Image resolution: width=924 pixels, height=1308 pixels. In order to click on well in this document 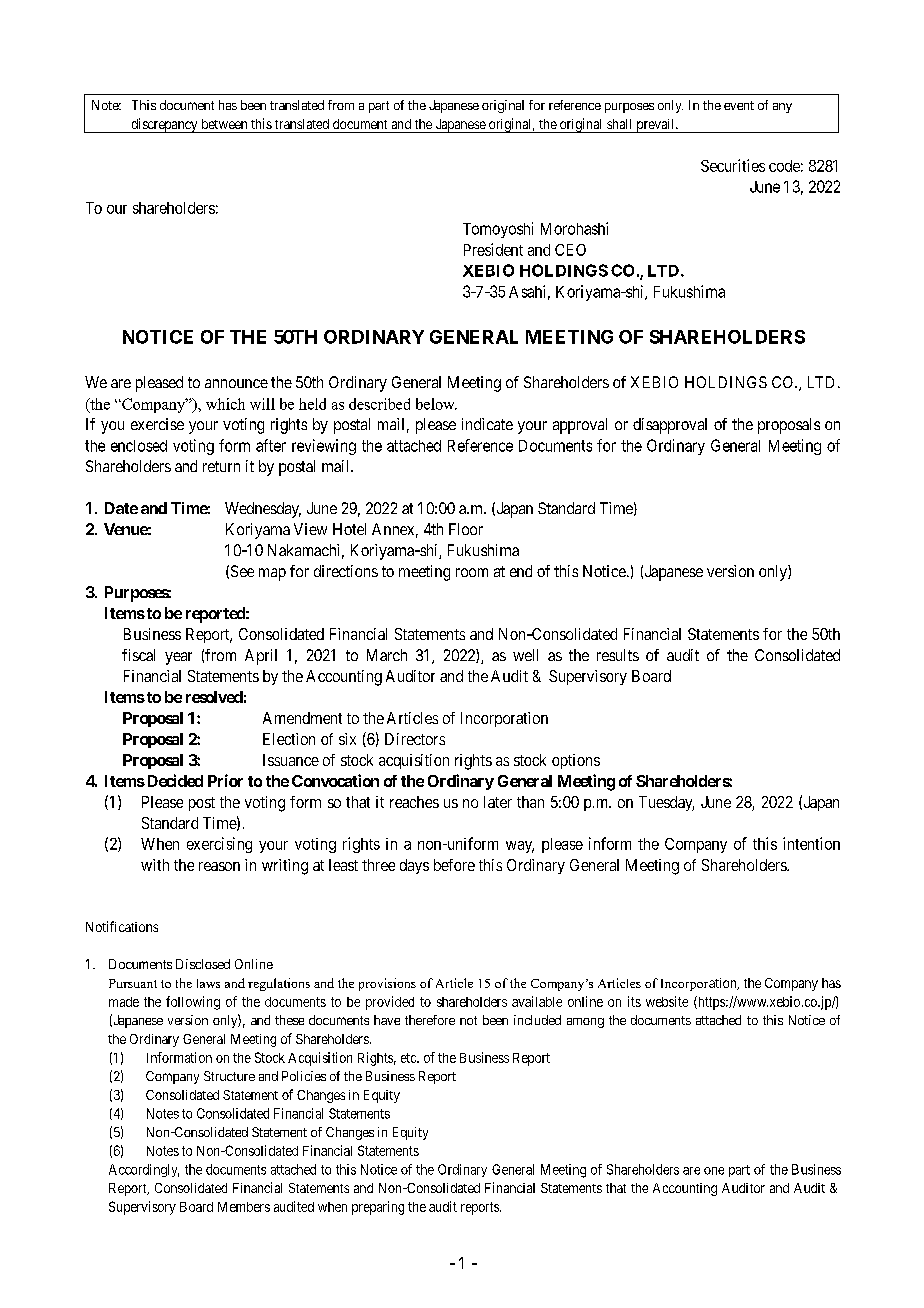, I will do `click(525, 655)`.
